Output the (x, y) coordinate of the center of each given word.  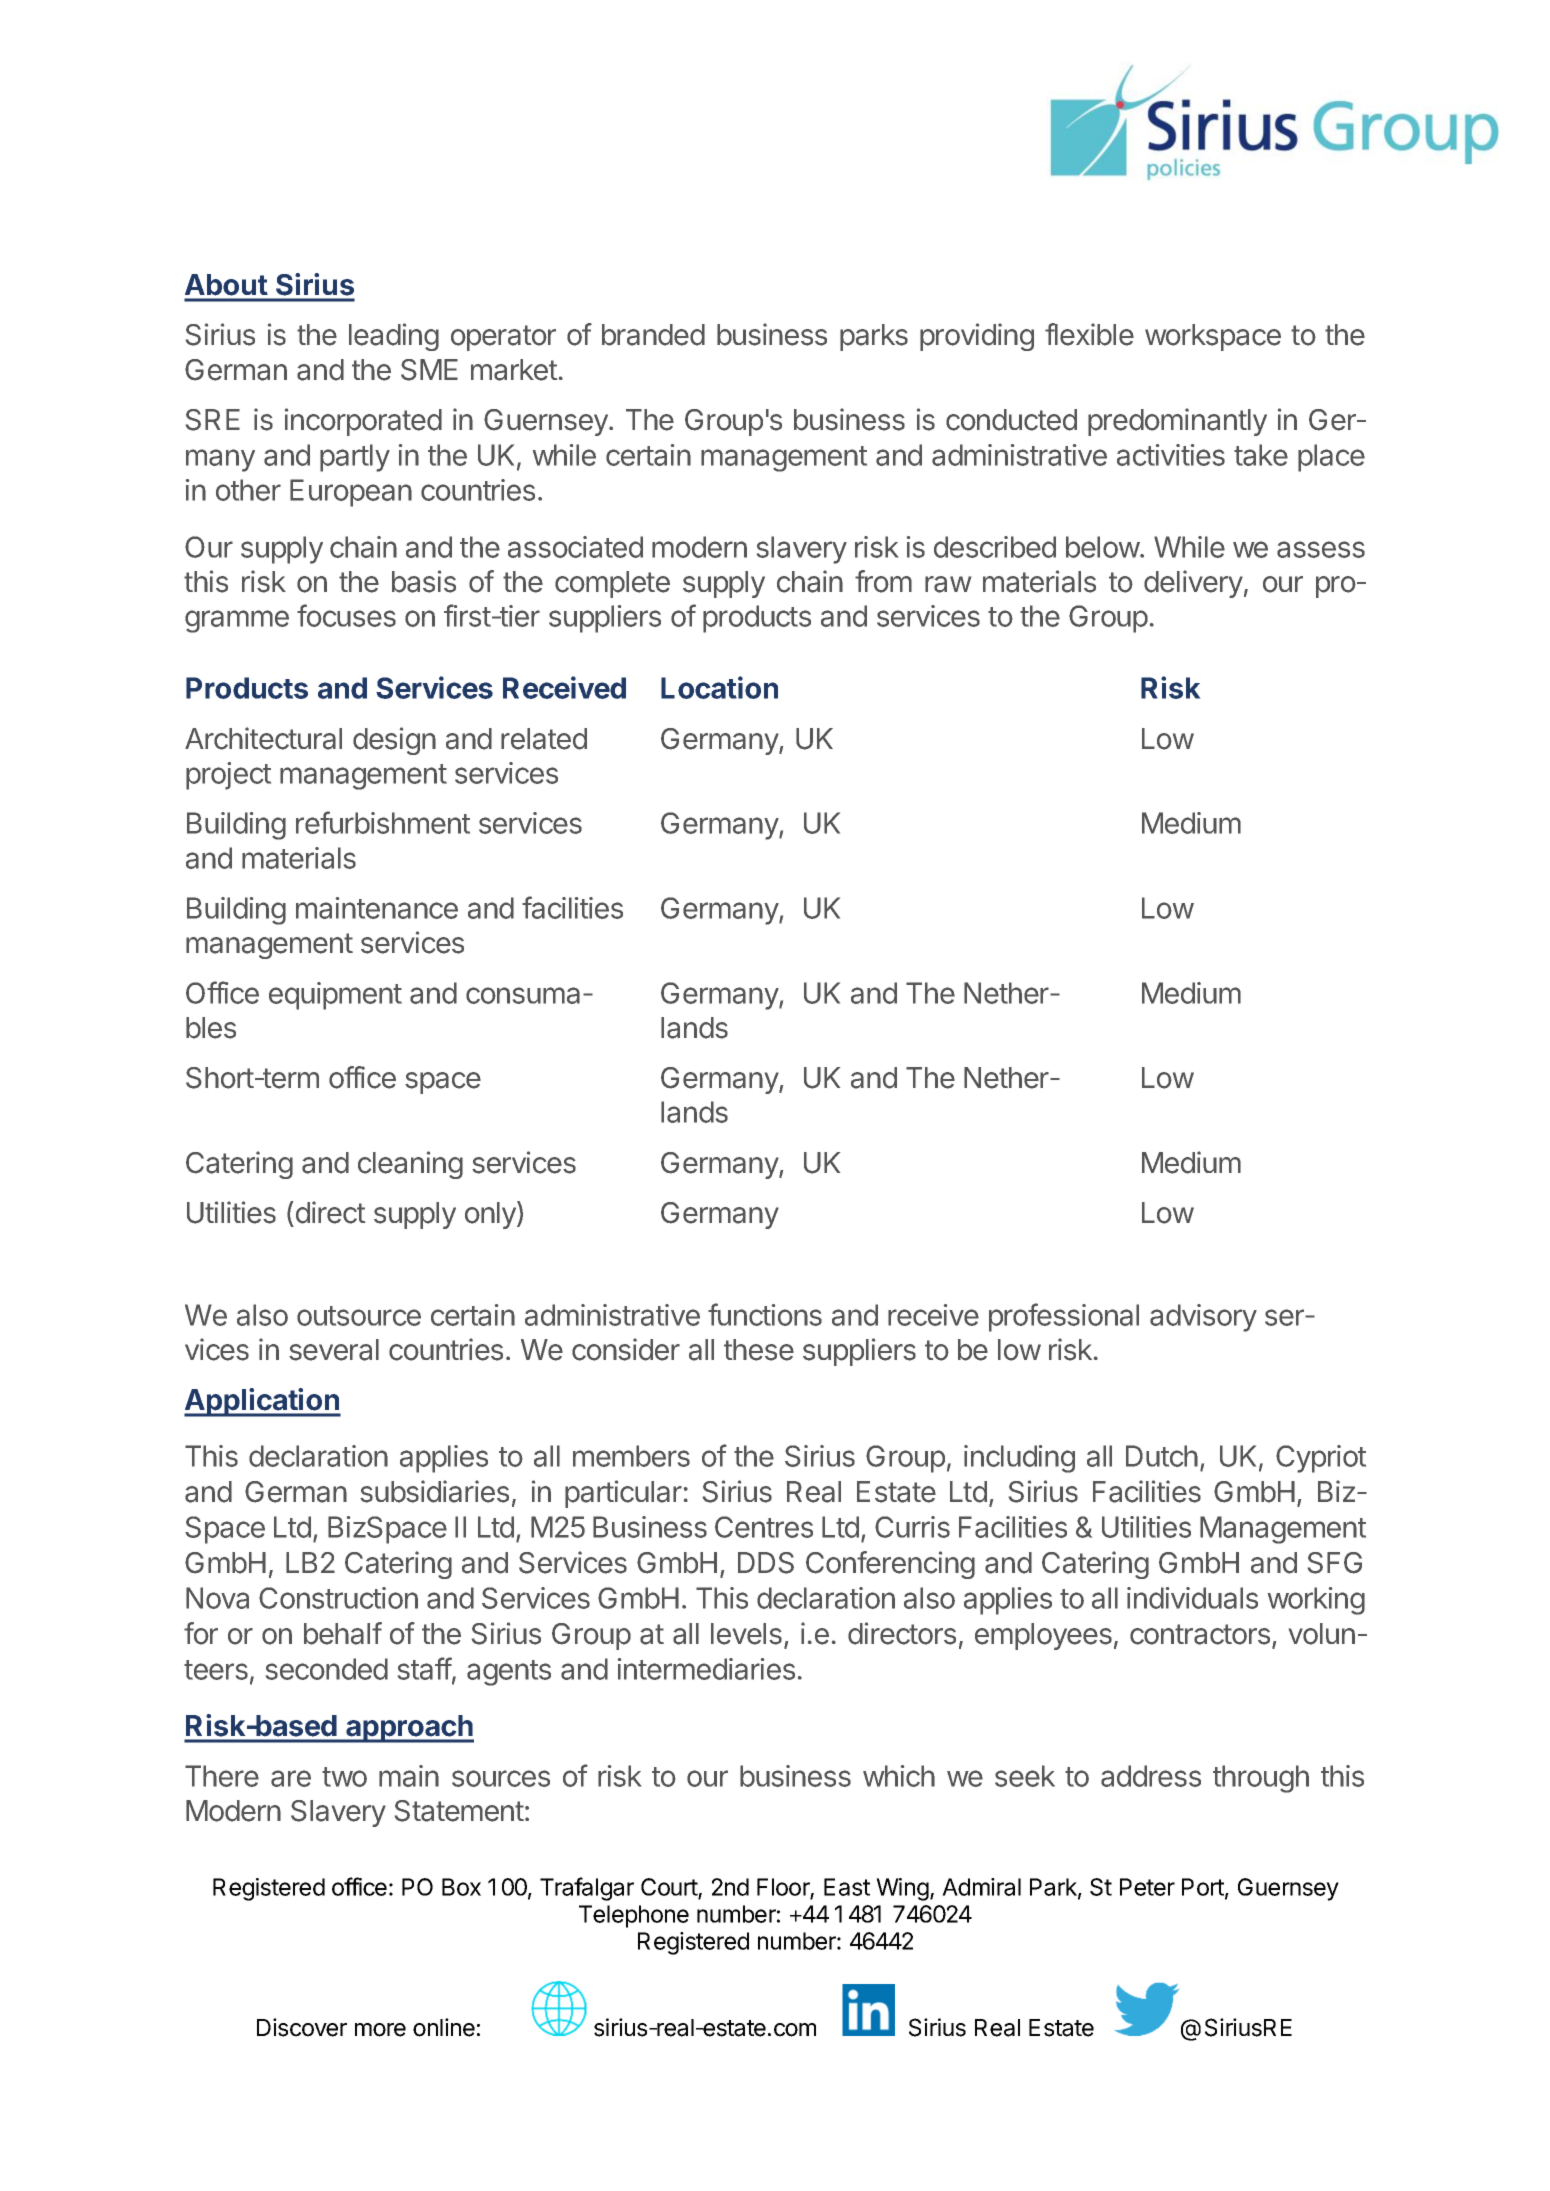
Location (719, 687)
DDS (766, 1563)
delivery (1193, 584)
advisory (1203, 1318)
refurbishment (383, 822)
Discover (302, 2027)
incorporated (363, 422)
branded (653, 335)
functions (765, 1314)
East (847, 1887)
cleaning (410, 1165)
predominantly (1177, 422)
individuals (1192, 1598)
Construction (338, 1598)
